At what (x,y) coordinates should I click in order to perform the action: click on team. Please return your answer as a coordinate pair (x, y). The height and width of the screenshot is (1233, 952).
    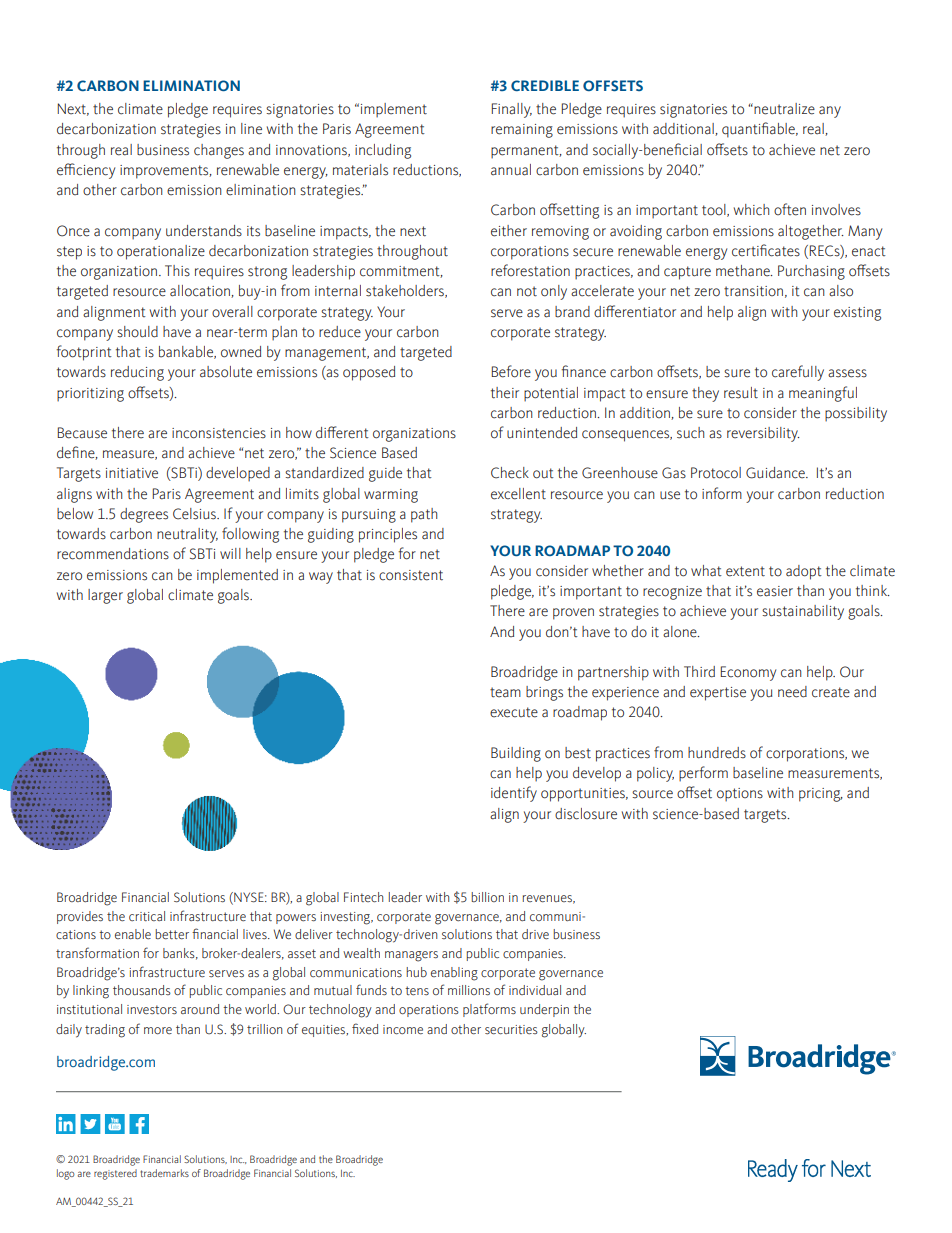
    Looking at the image, I should click on (505, 692).
